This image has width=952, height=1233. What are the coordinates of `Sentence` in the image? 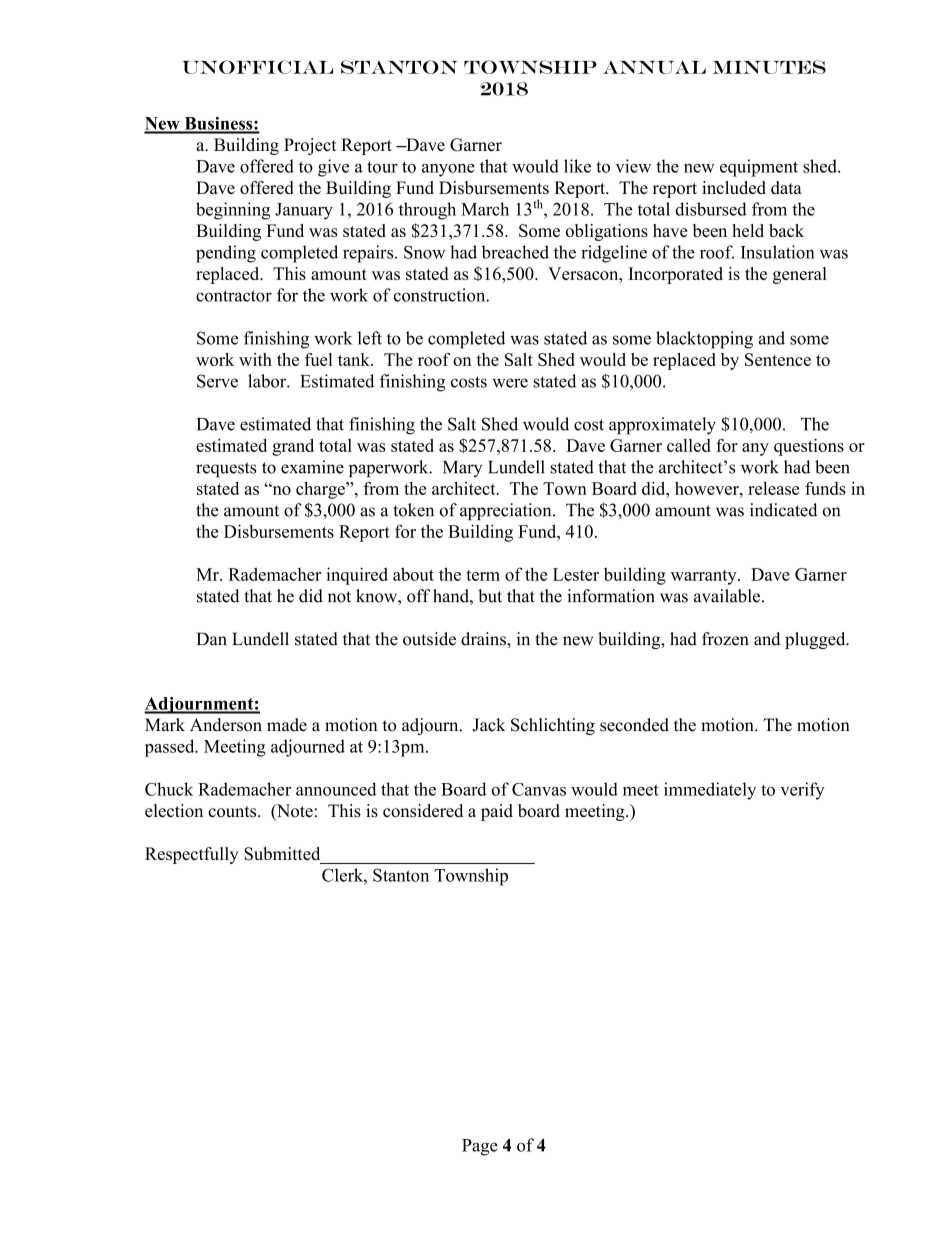 It's located at (778, 359).
